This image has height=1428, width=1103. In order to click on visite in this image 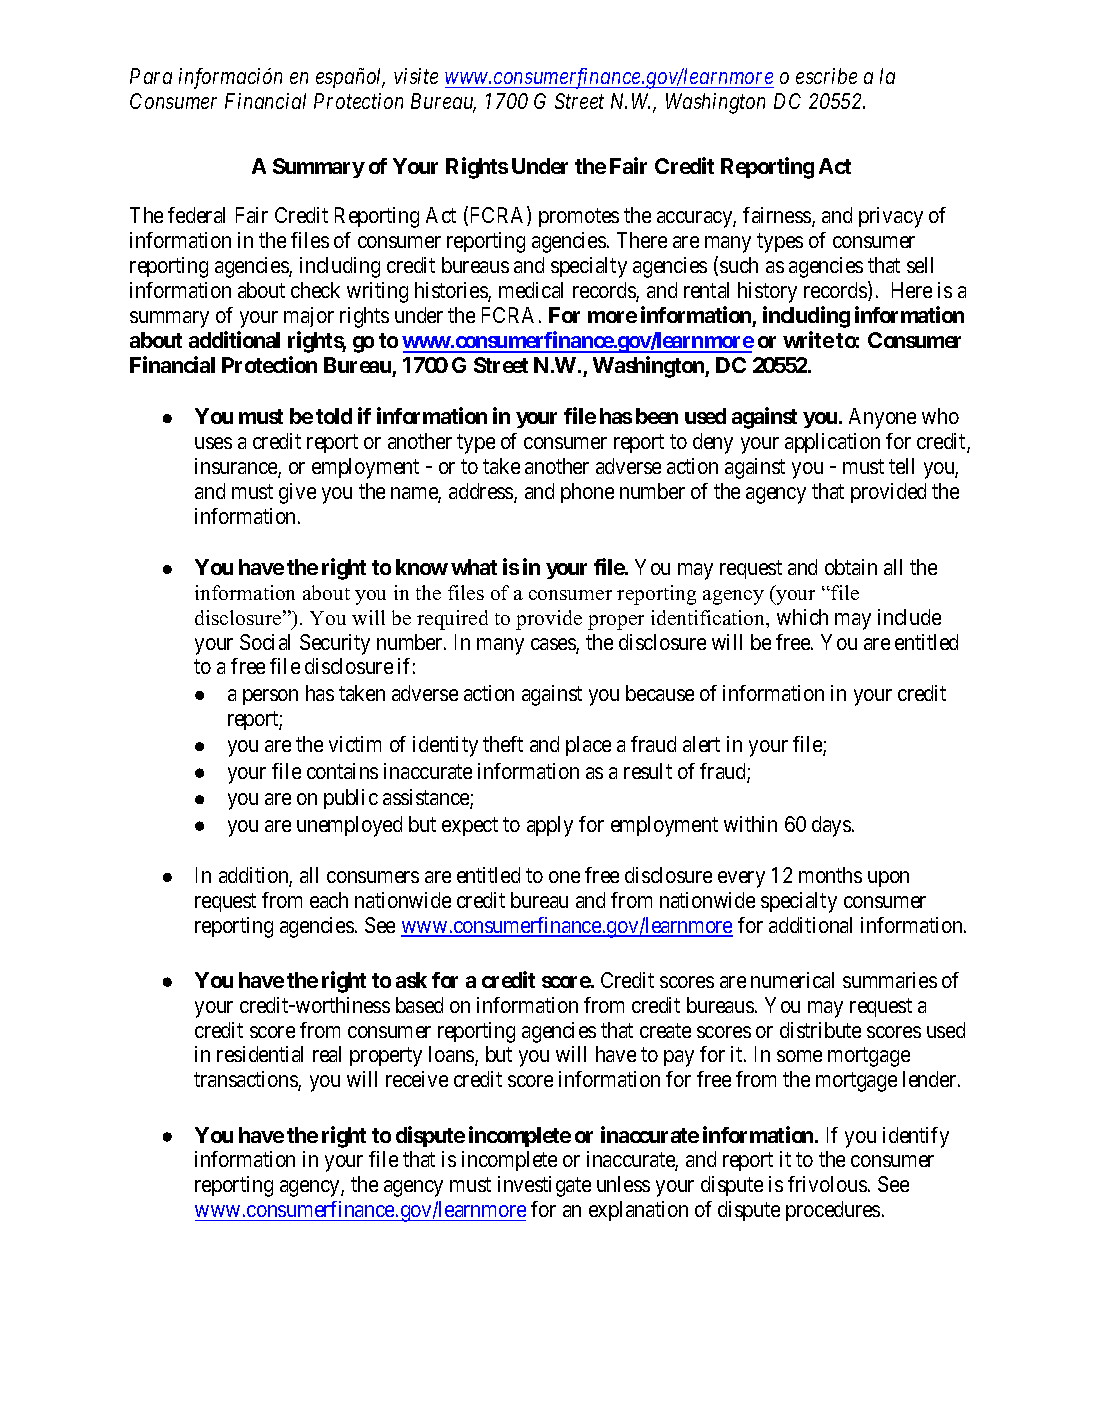, I will do `click(416, 76)`.
